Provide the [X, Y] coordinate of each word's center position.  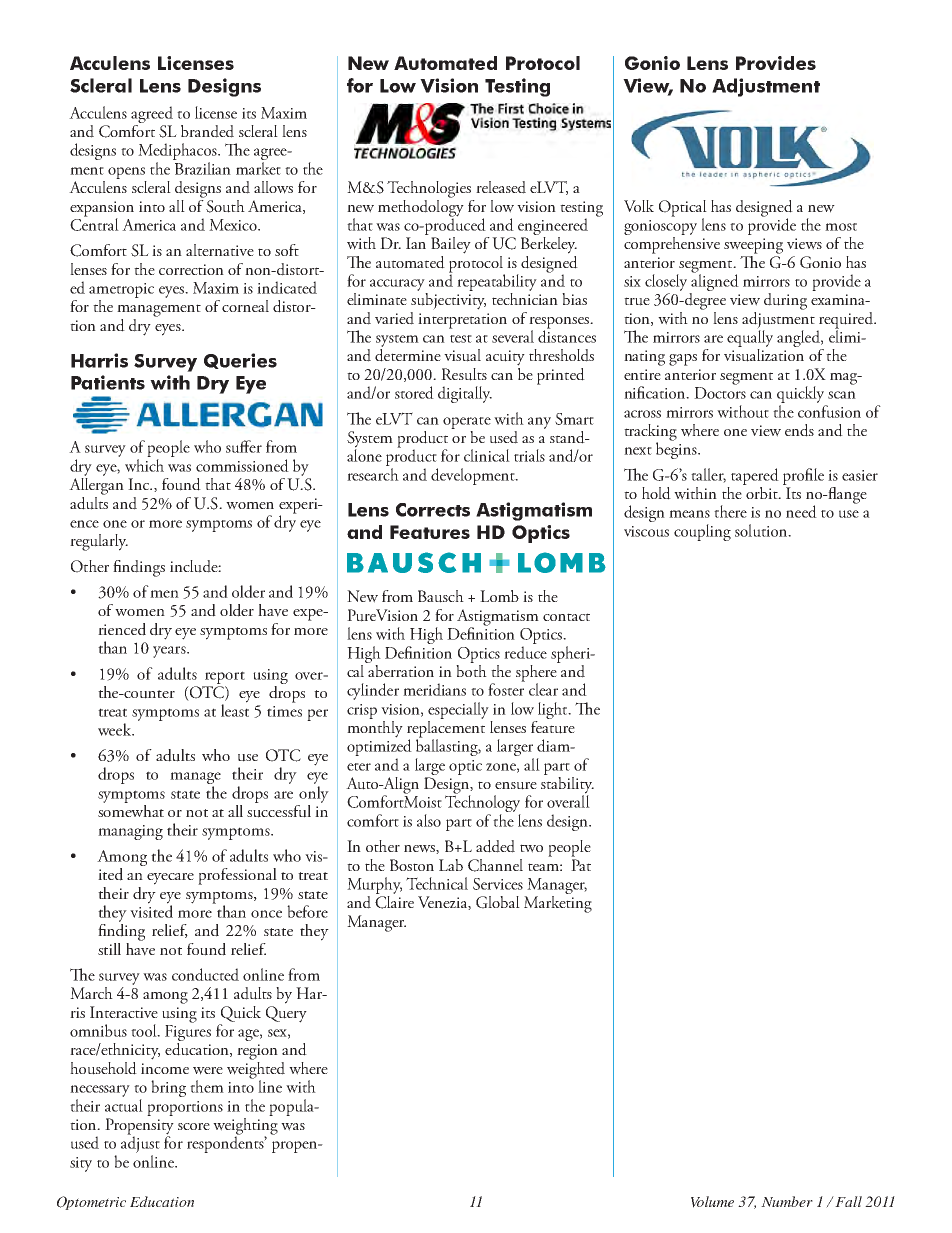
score [194, 1126]
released [501, 187]
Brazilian [203, 168]
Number [787, 1201]
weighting [245, 1126]
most [841, 227]
